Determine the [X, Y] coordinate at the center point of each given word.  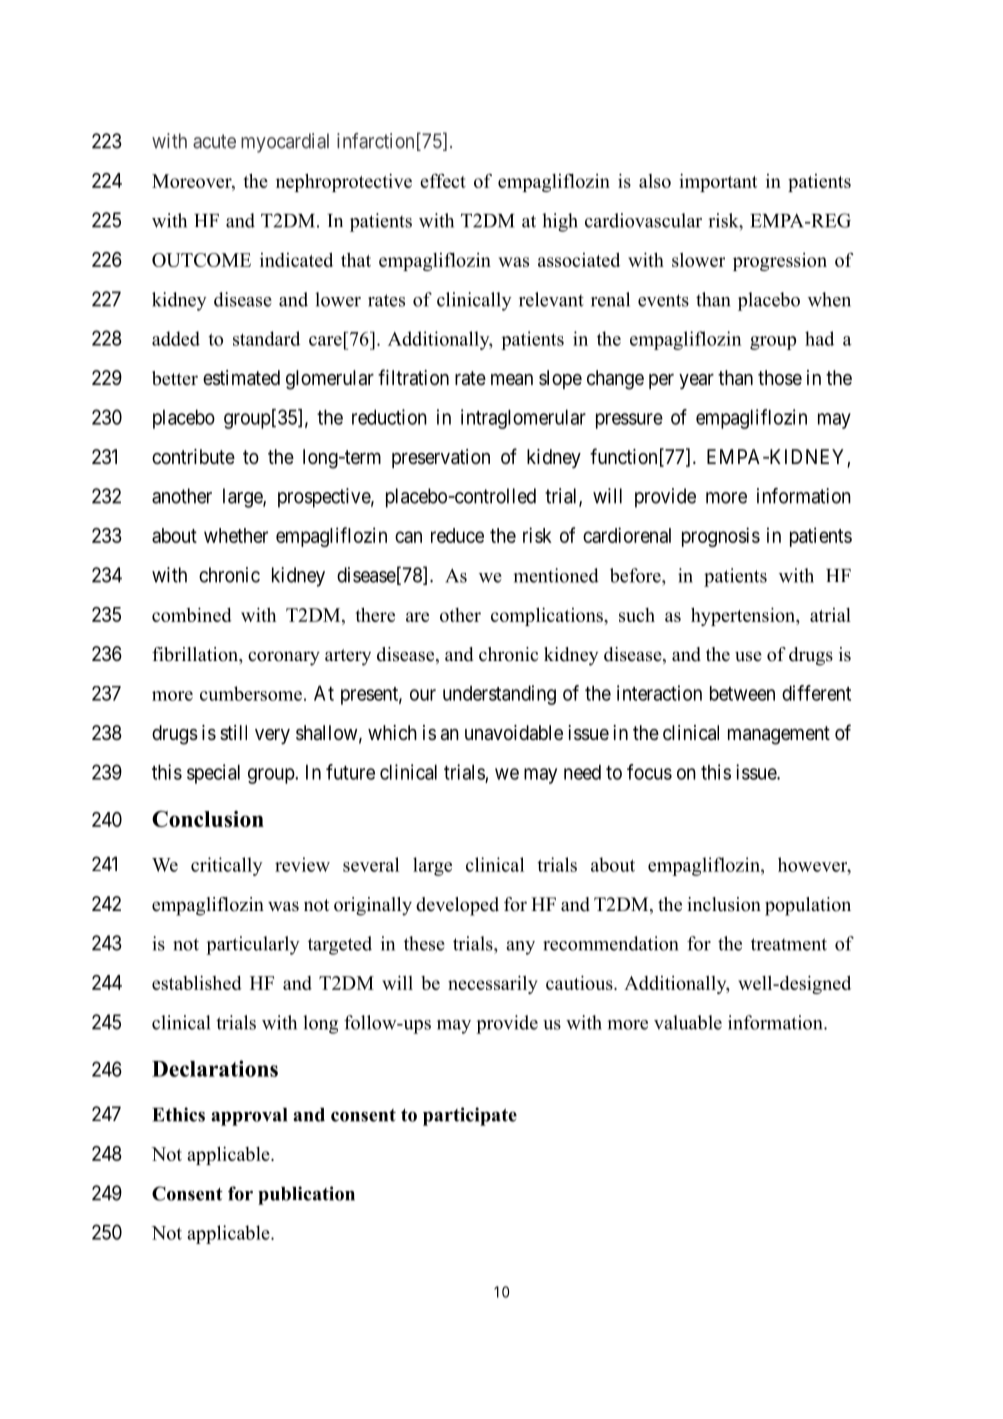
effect [443, 180]
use [748, 656]
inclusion [724, 904]
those [780, 378]
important [718, 182]
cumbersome [251, 693]
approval [249, 1117]
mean [512, 380]
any [520, 948]
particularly [253, 945]
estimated [241, 378]
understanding [499, 695]
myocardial [285, 143]
